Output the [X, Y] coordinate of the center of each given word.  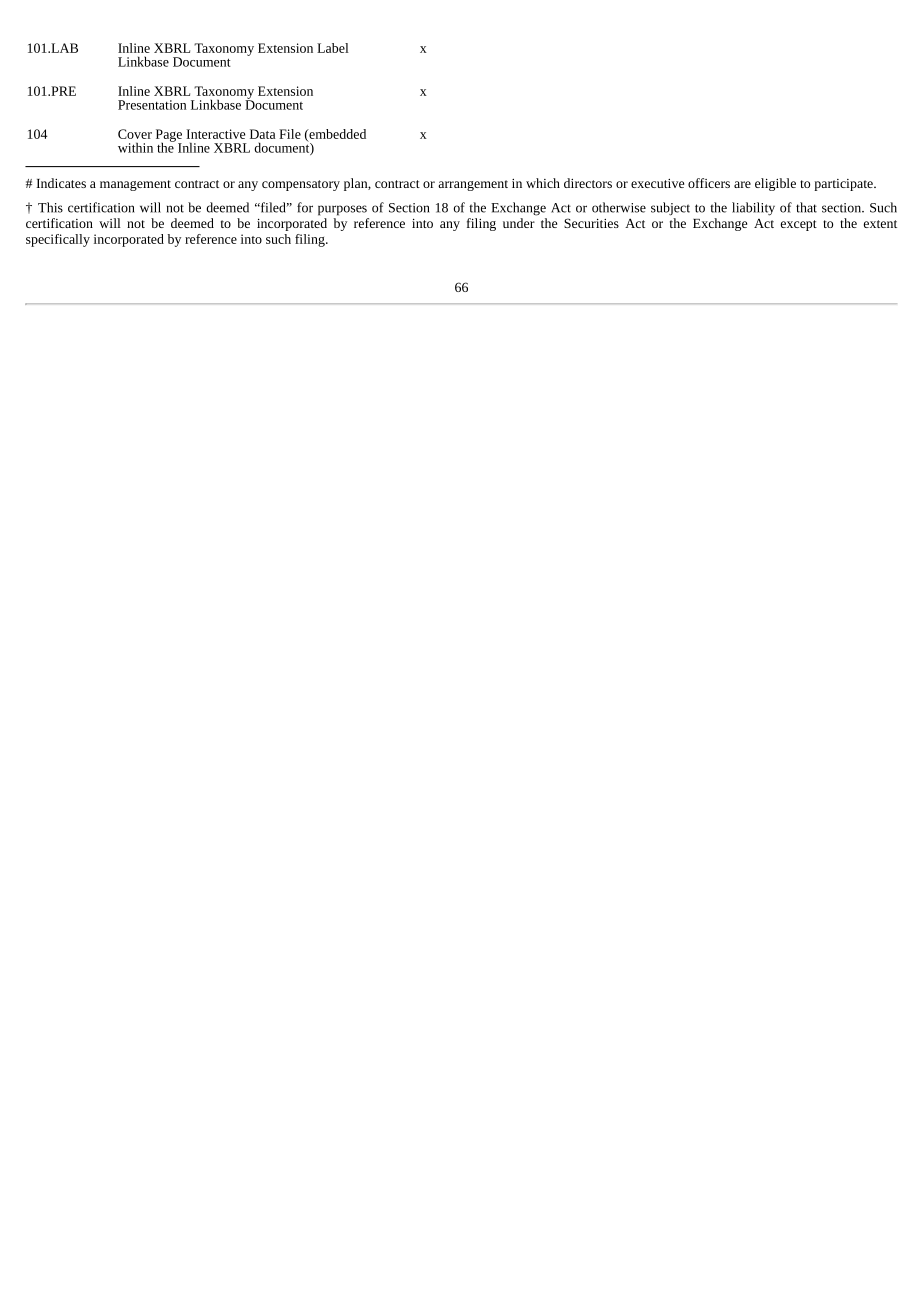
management [135, 185]
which [543, 183]
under [519, 223]
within [135, 147]
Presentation [152, 105]
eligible [775, 184]
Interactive [215, 134]
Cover [135, 134]
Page [169, 136]
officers [709, 183]
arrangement [473, 185]
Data [262, 134]
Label [333, 48]
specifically [58, 240]
